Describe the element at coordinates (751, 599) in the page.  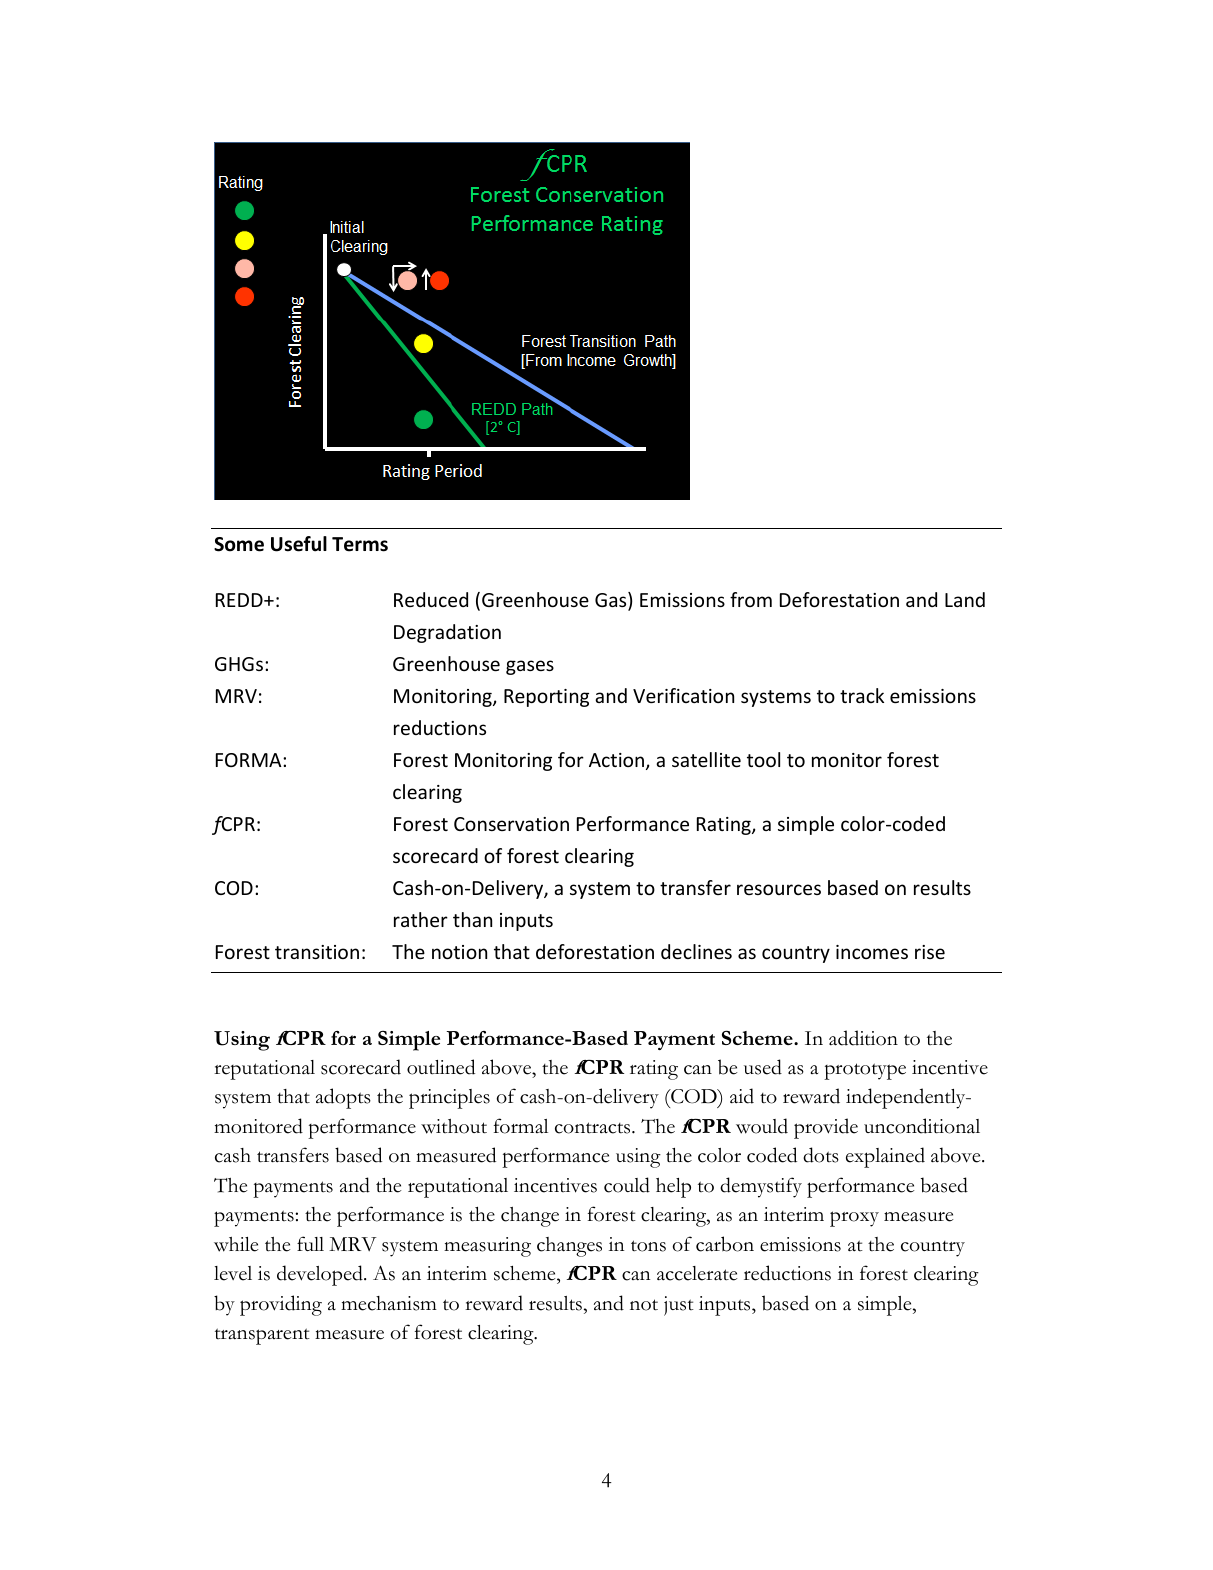
I see `from` at that location.
